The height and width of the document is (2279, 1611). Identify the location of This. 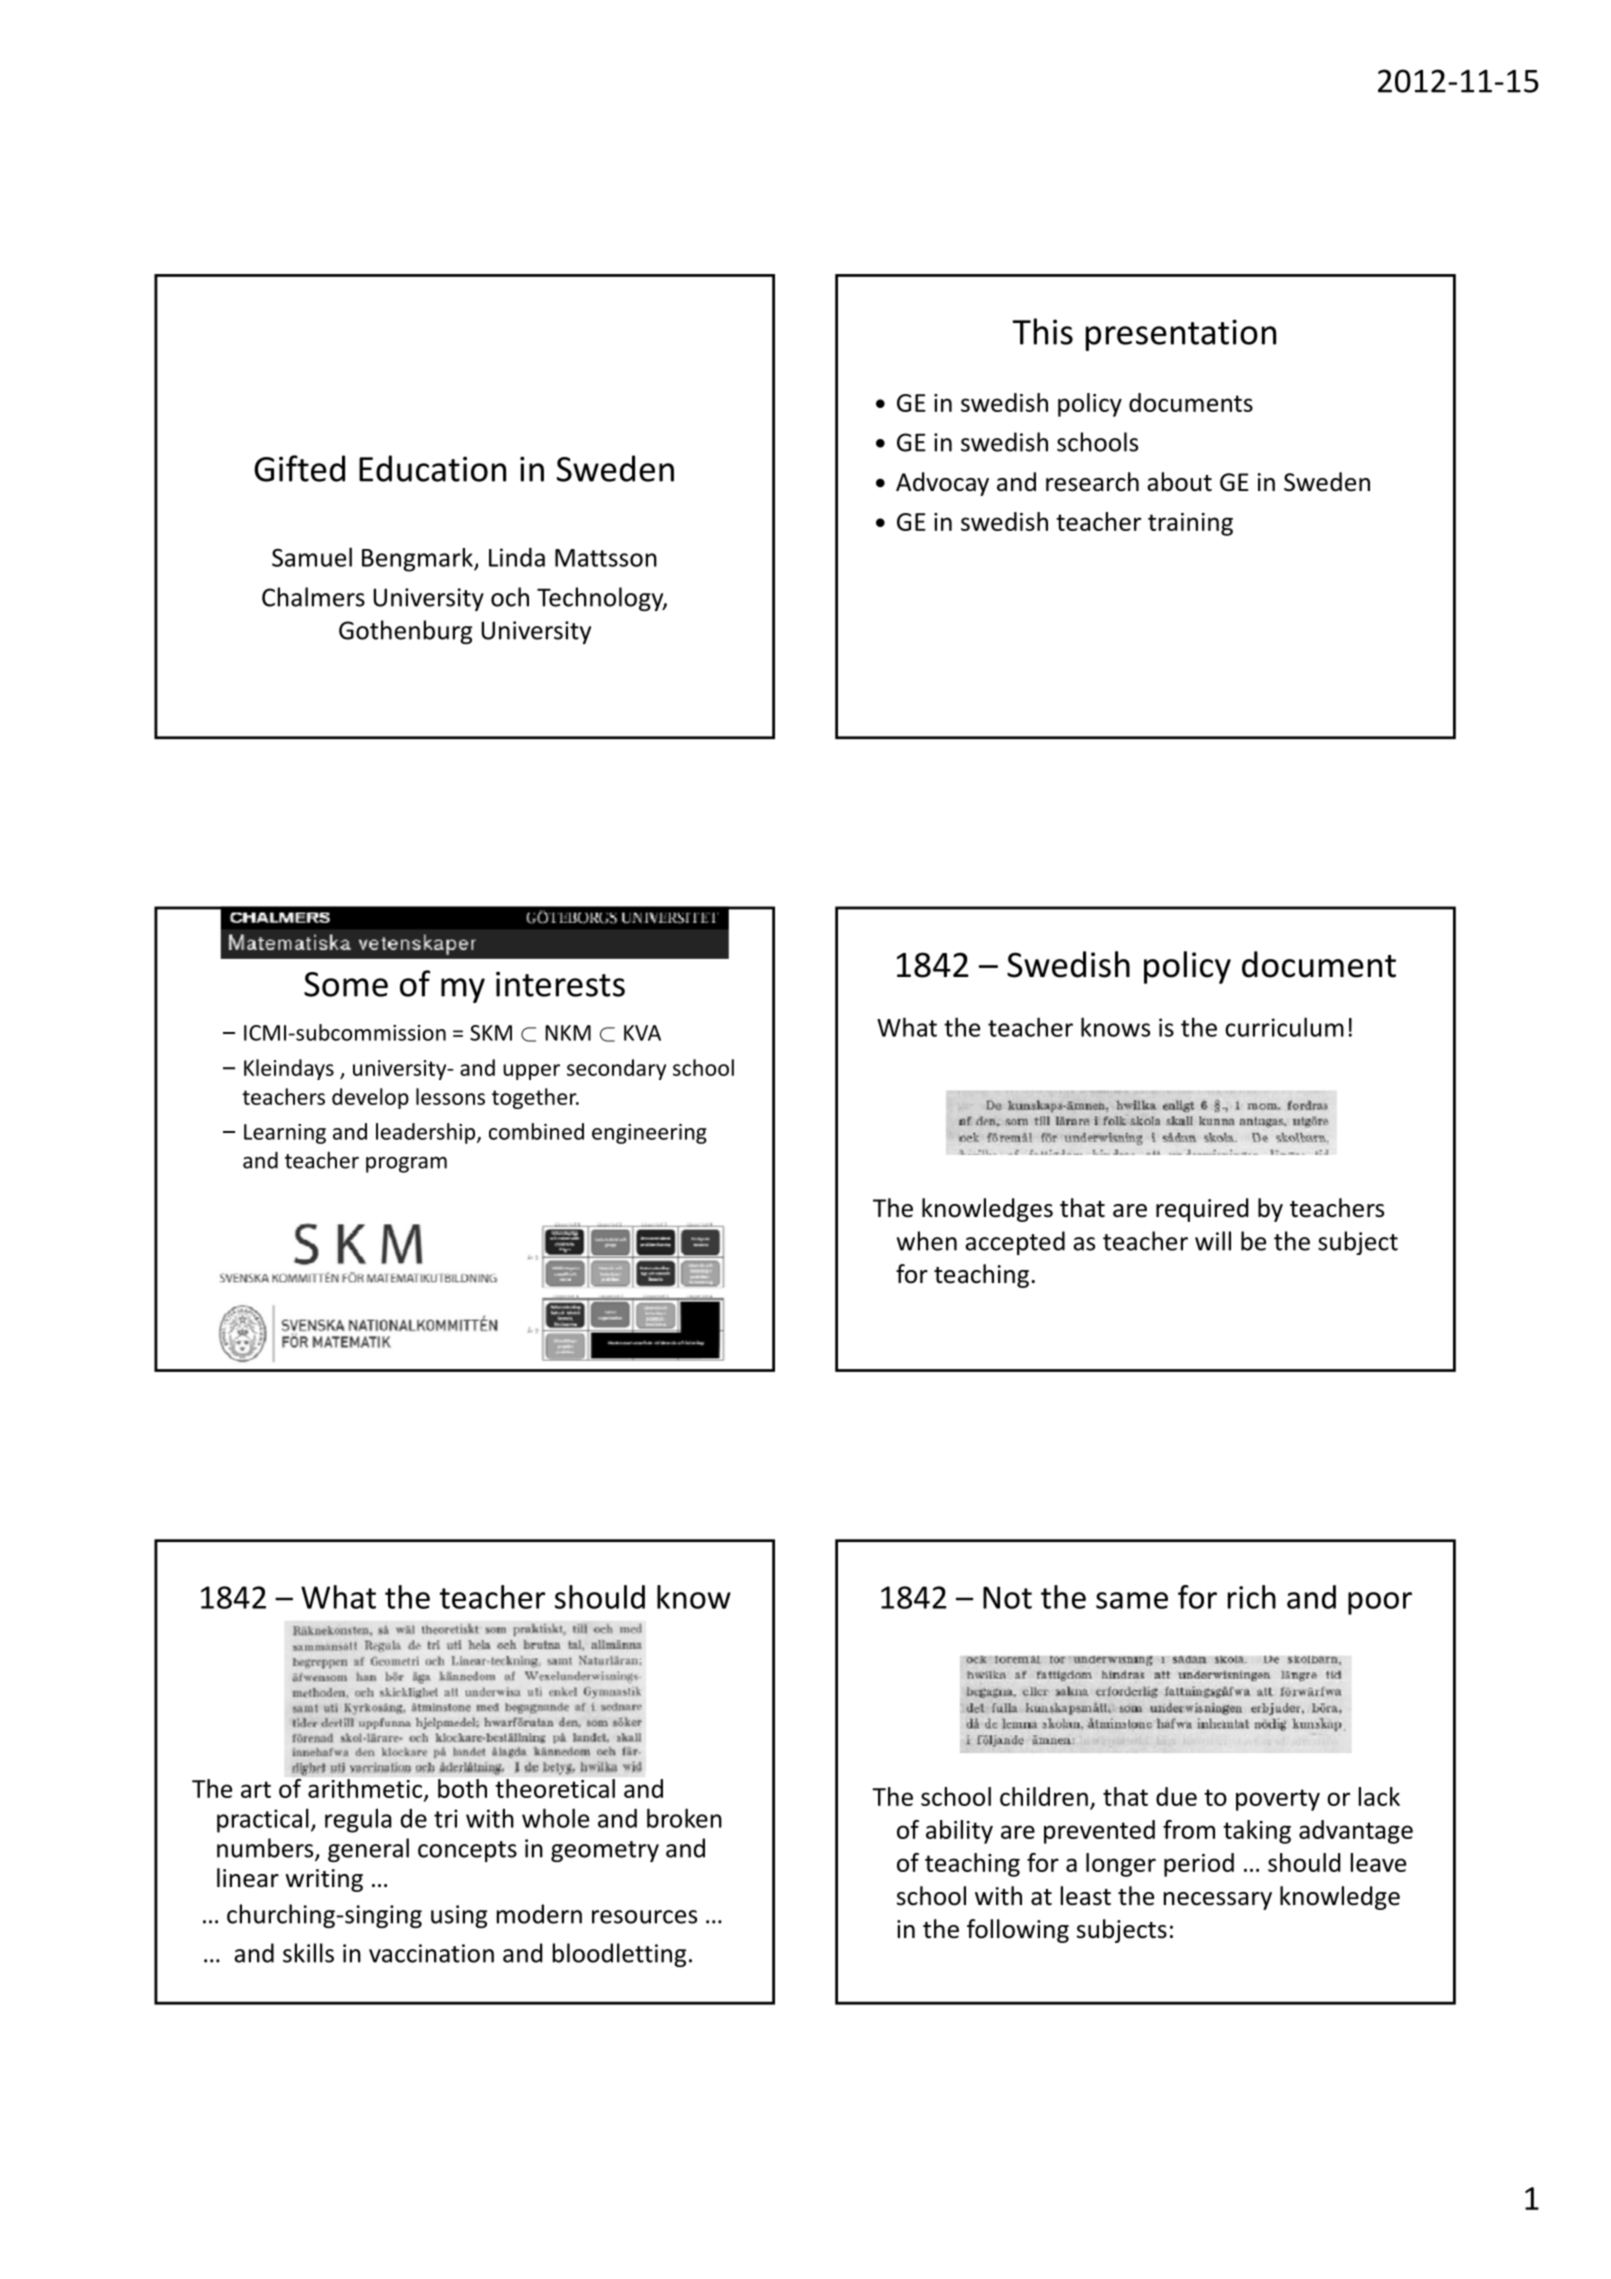
(1042, 331).
